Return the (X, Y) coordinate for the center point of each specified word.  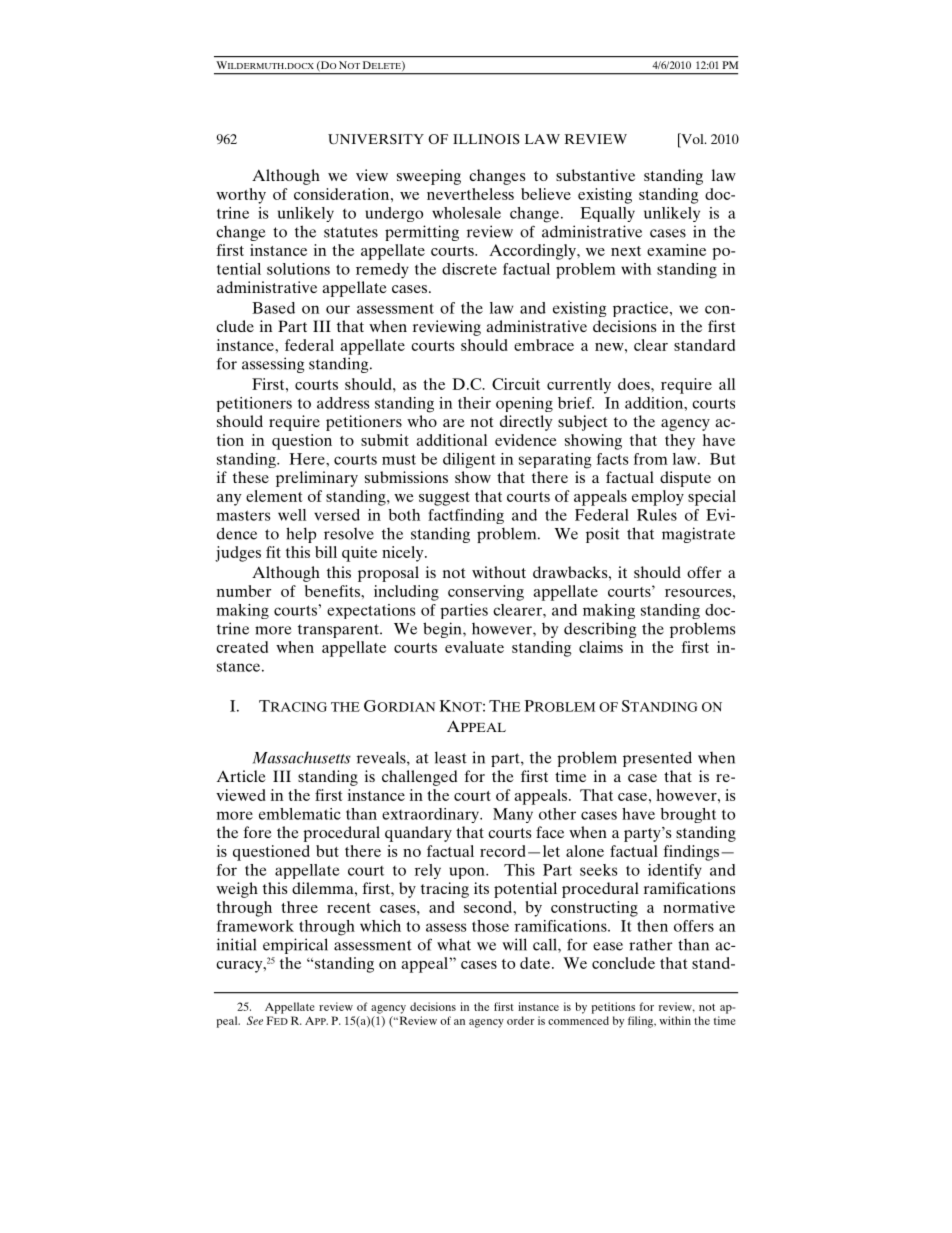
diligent (469, 460)
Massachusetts (301, 757)
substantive (595, 175)
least (451, 757)
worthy (241, 196)
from (651, 459)
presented (657, 759)
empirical (295, 946)
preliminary (317, 479)
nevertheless (470, 194)
